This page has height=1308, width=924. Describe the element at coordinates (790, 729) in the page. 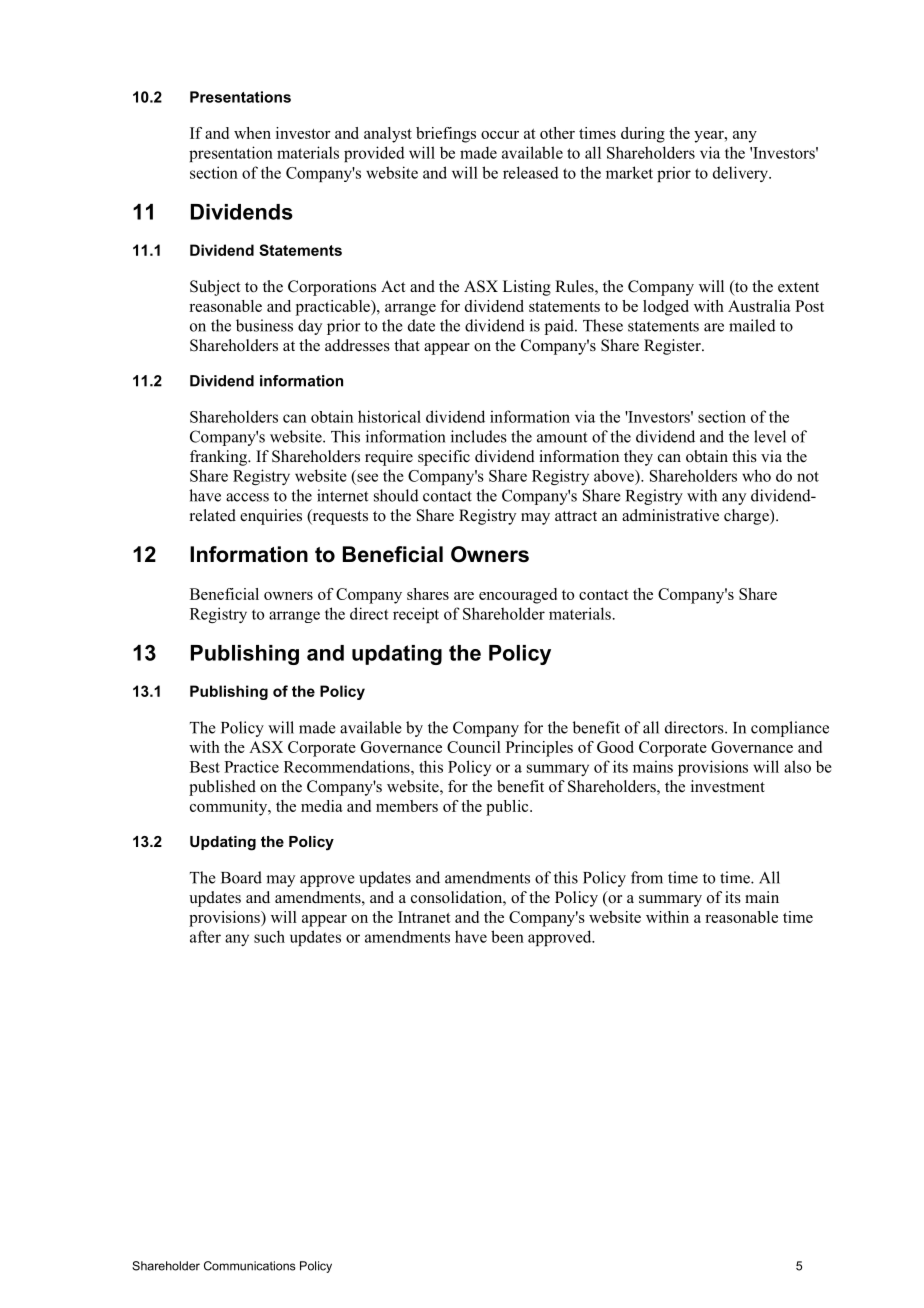

I see `compliance` at that location.
